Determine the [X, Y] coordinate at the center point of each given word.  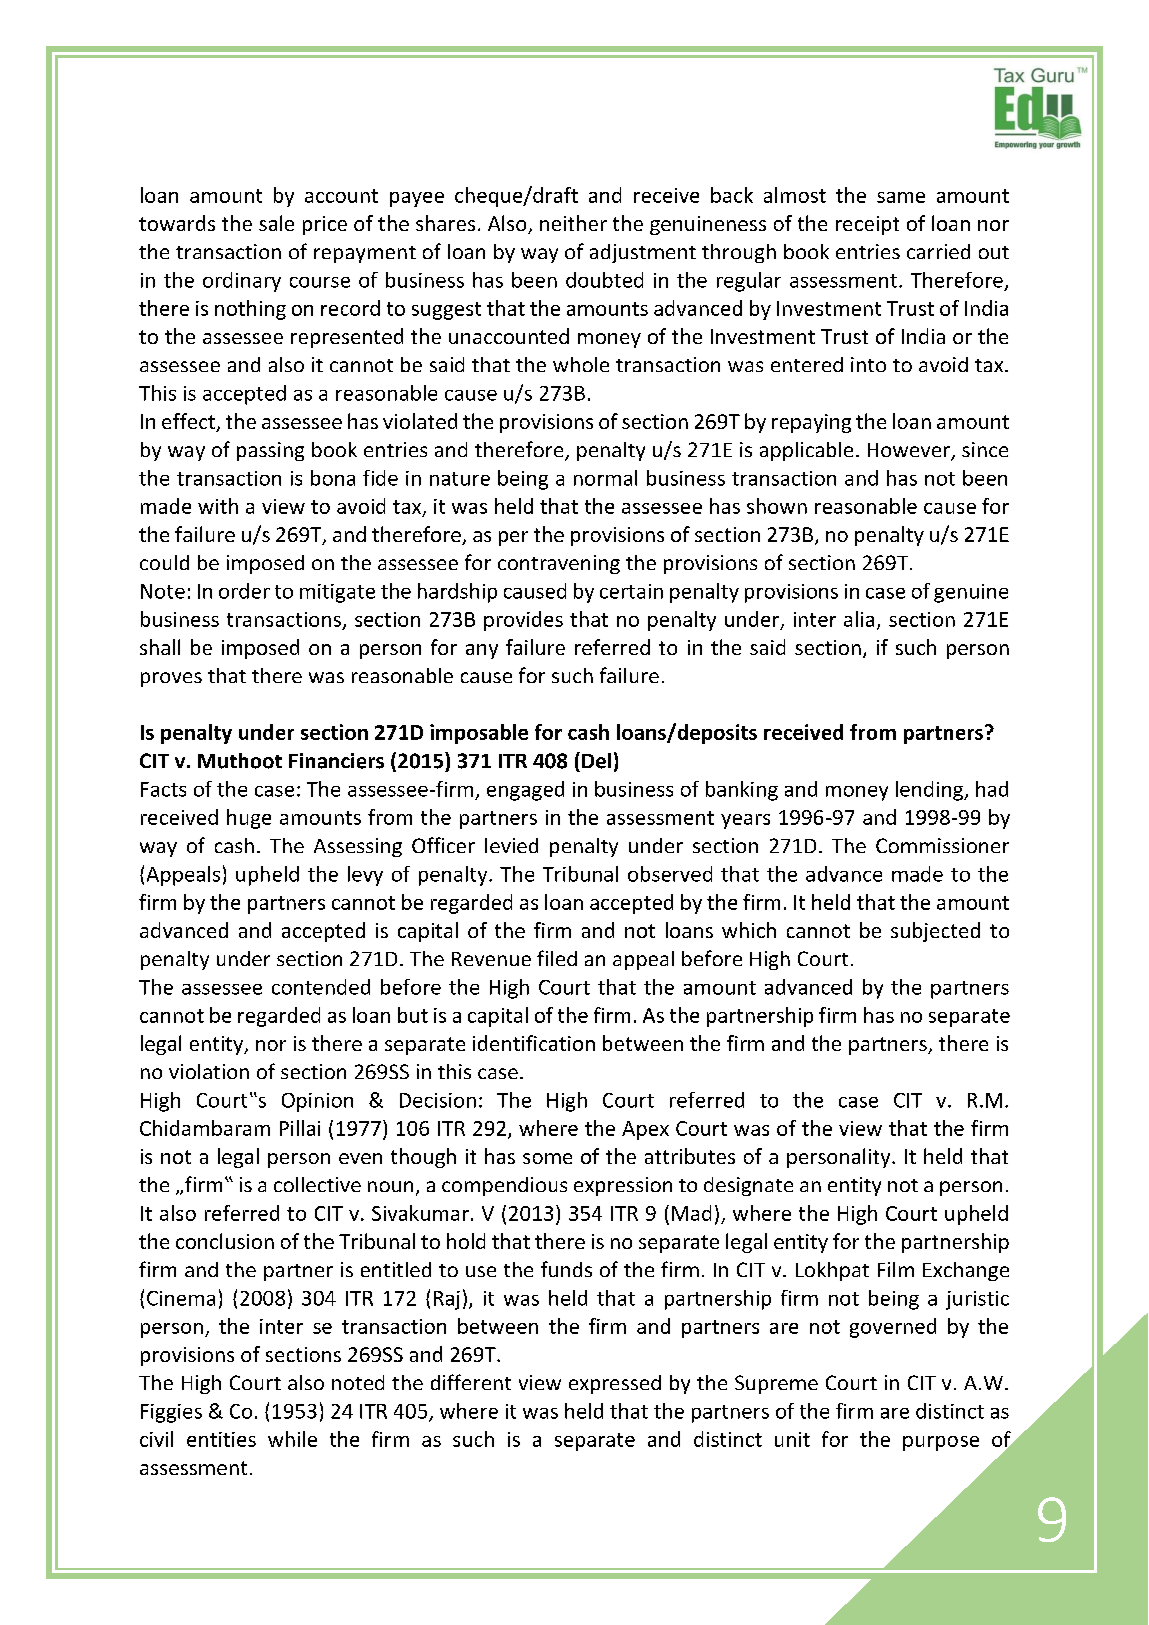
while [292, 1439]
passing [270, 451]
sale [276, 223]
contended [321, 987]
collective [317, 1184]
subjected [935, 932]
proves [171, 679]
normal [605, 478]
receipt [867, 225]
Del [596, 761]
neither [573, 223]
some [547, 1158]
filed [557, 958]
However [910, 451]
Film [896, 1269]
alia [859, 619]
